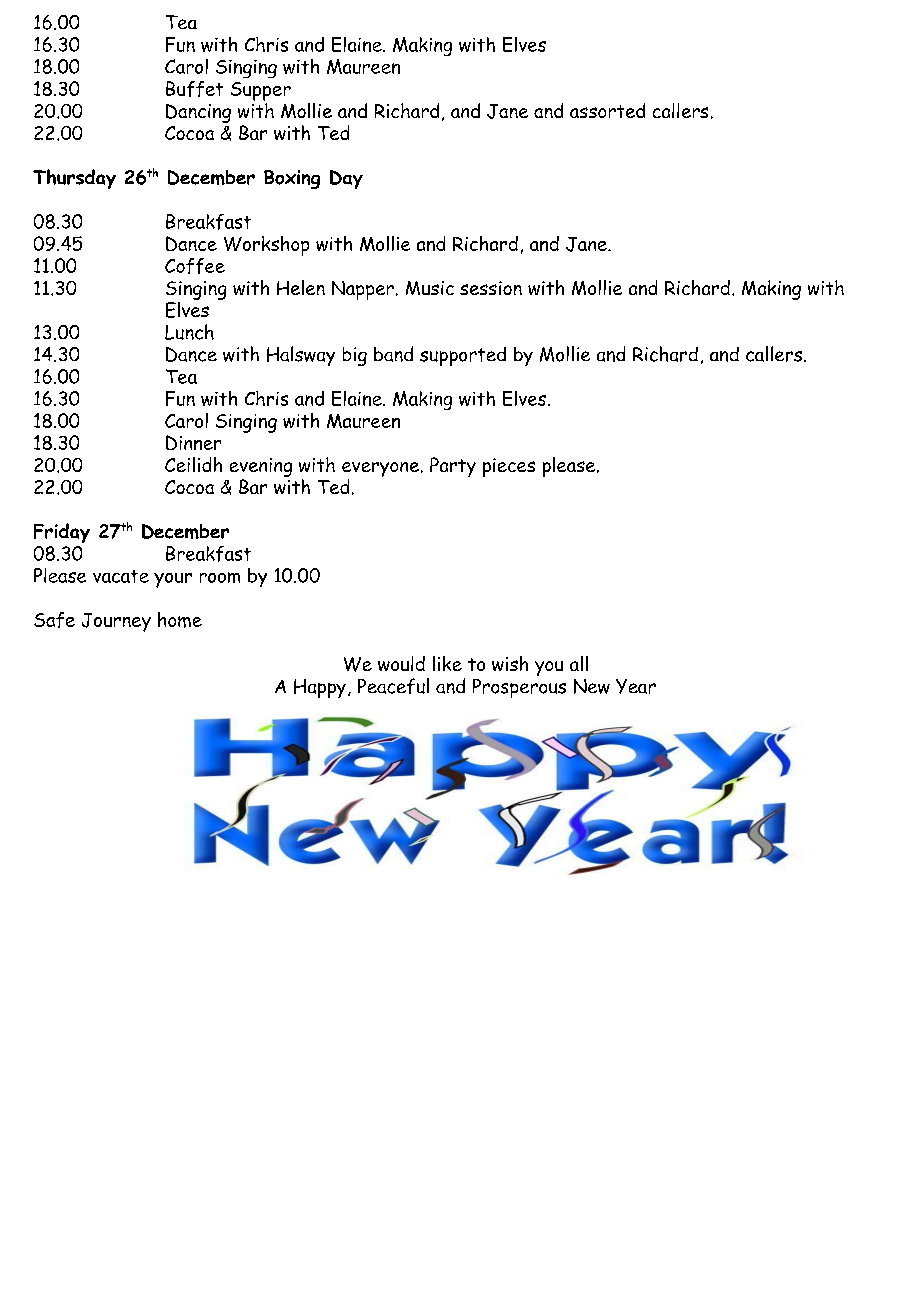  What do you see at coordinates (355, 356) in the screenshot?
I see `big` at bounding box center [355, 356].
